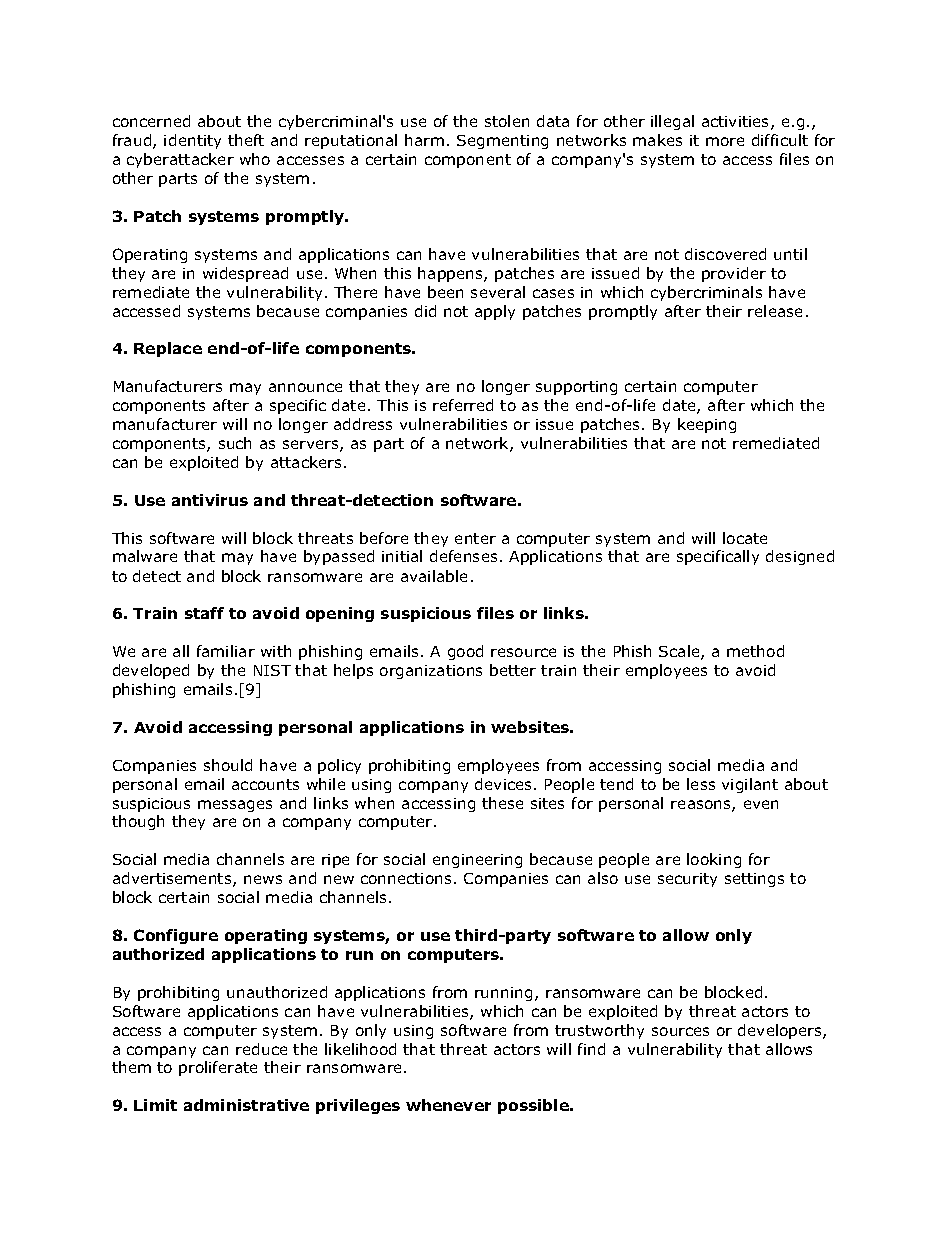 Image resolution: width=952 pixels, height=1233 pixels. Describe the element at coordinates (228, 765) in the page. I see `should` at that location.
